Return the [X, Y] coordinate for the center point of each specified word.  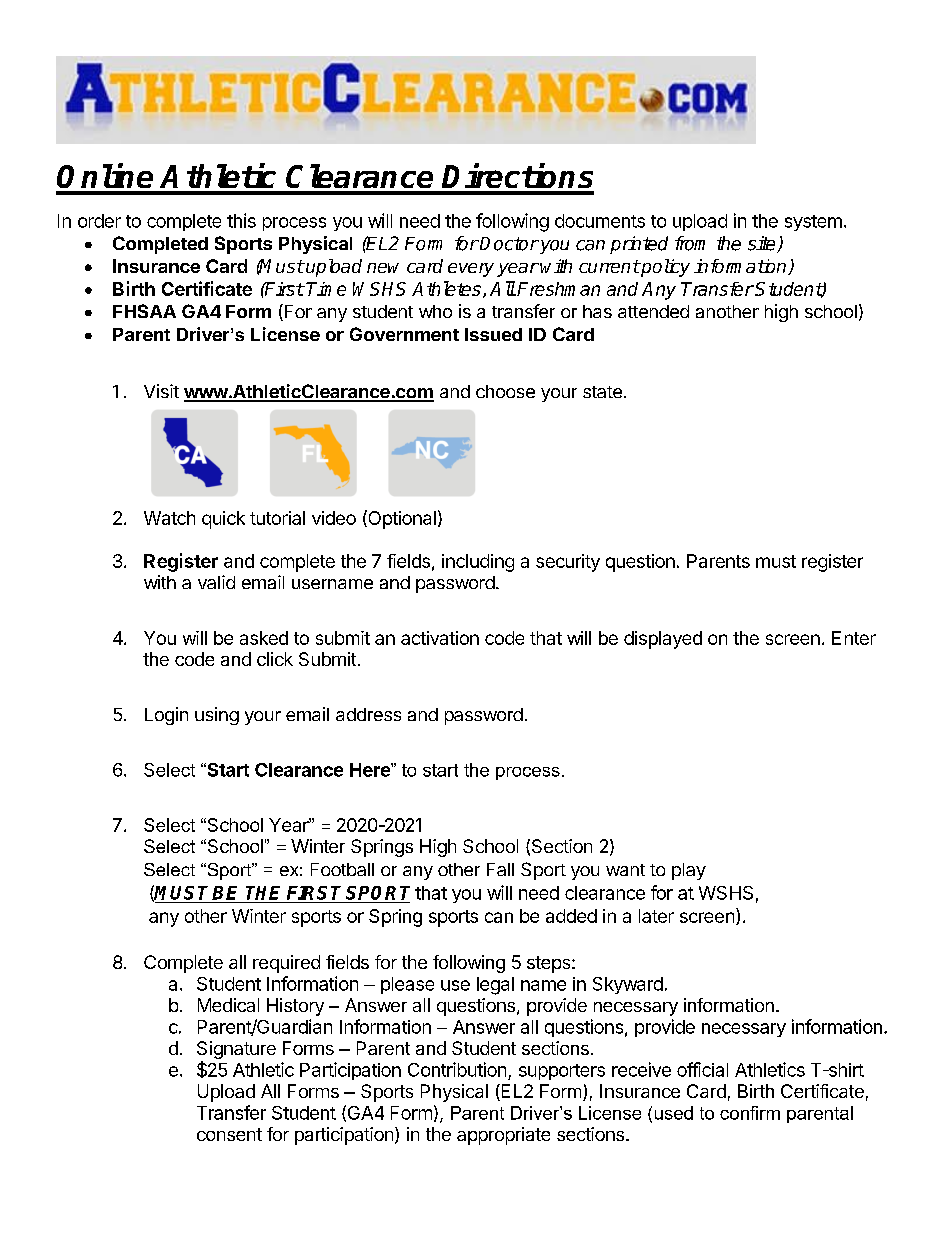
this [241, 220]
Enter [854, 638]
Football [342, 869]
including [478, 563]
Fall [500, 869]
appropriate [503, 1136]
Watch [169, 518]
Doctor [508, 244]
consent [229, 1134]
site [763, 244]
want [625, 870]
